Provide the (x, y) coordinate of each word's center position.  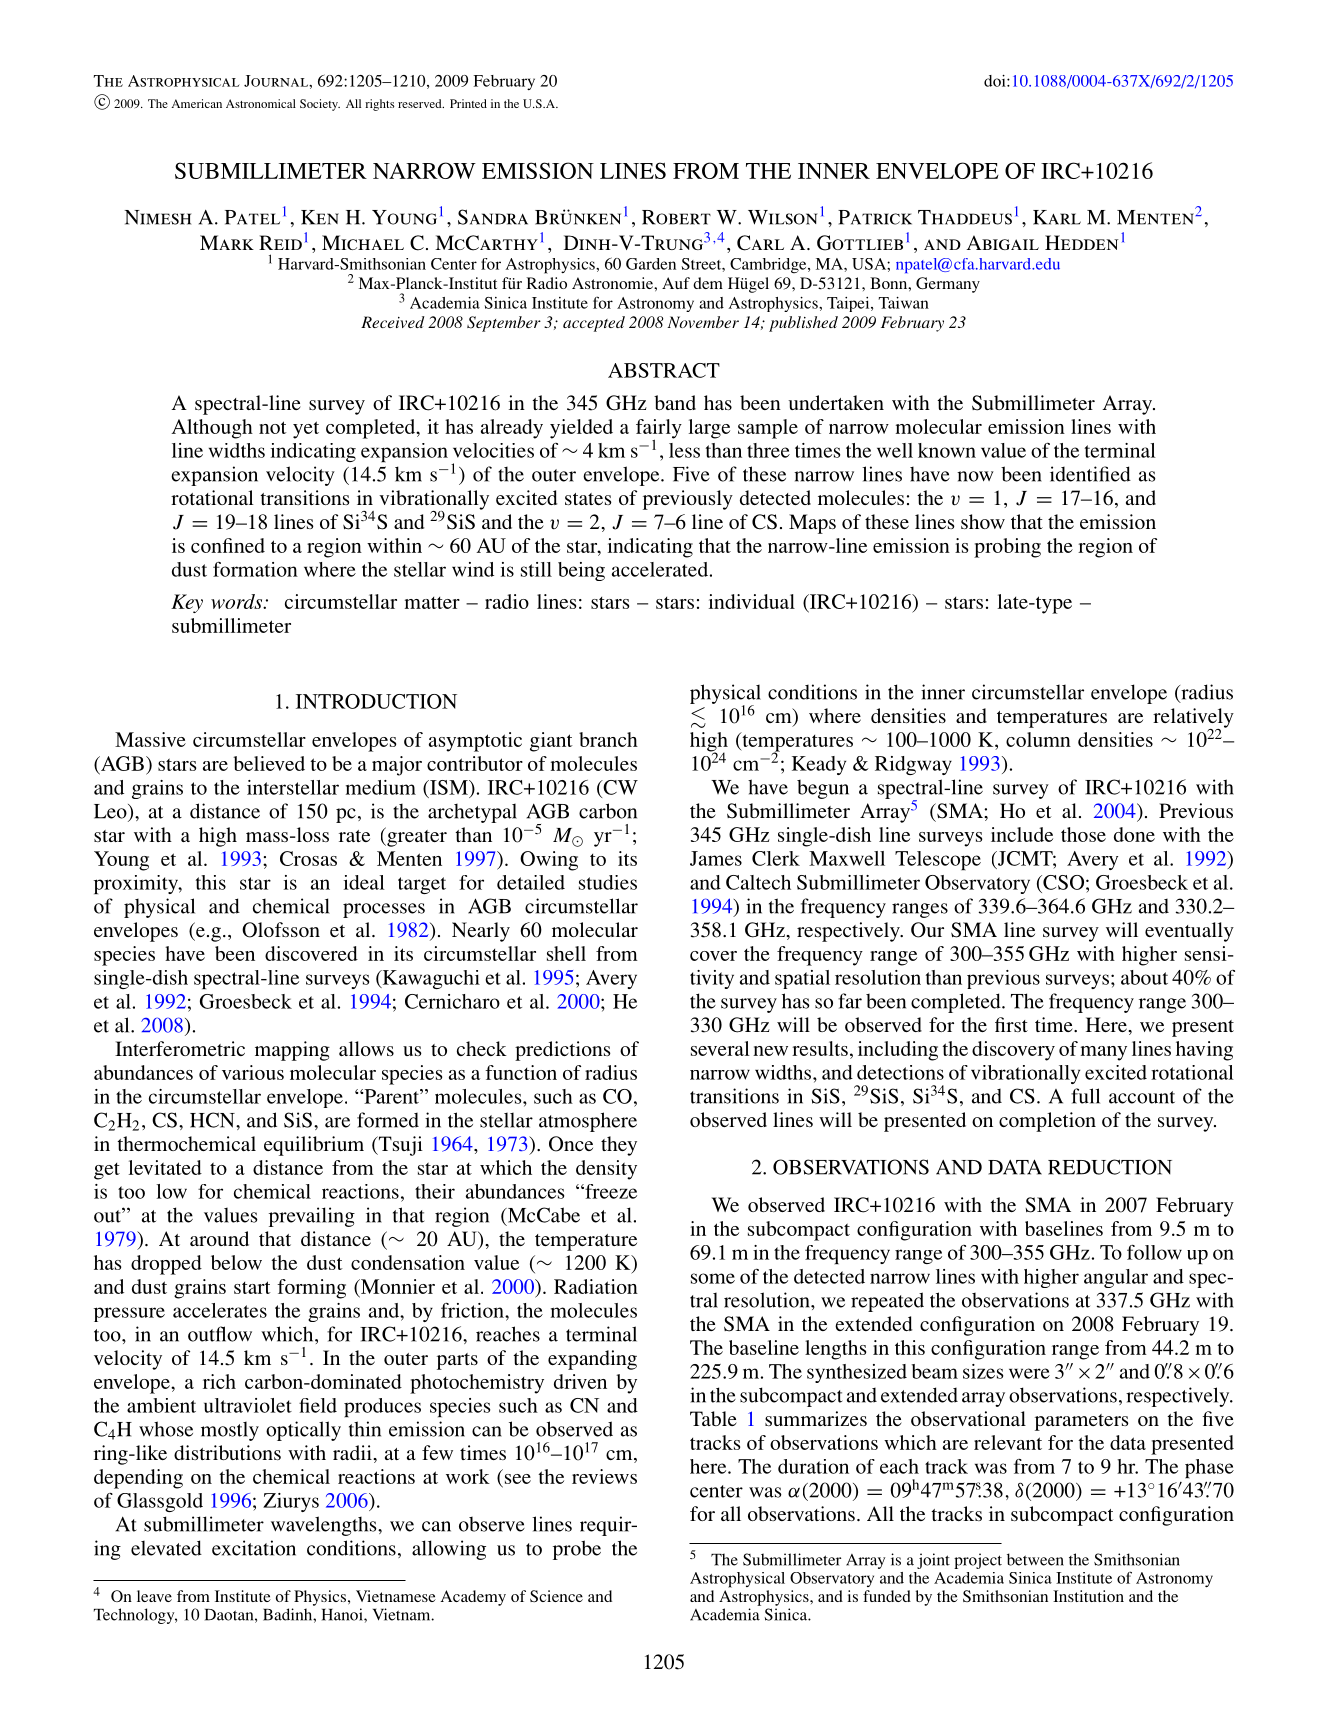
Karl (1057, 217)
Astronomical (261, 103)
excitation (254, 1548)
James (716, 858)
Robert (676, 217)
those (1083, 834)
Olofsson (281, 930)
